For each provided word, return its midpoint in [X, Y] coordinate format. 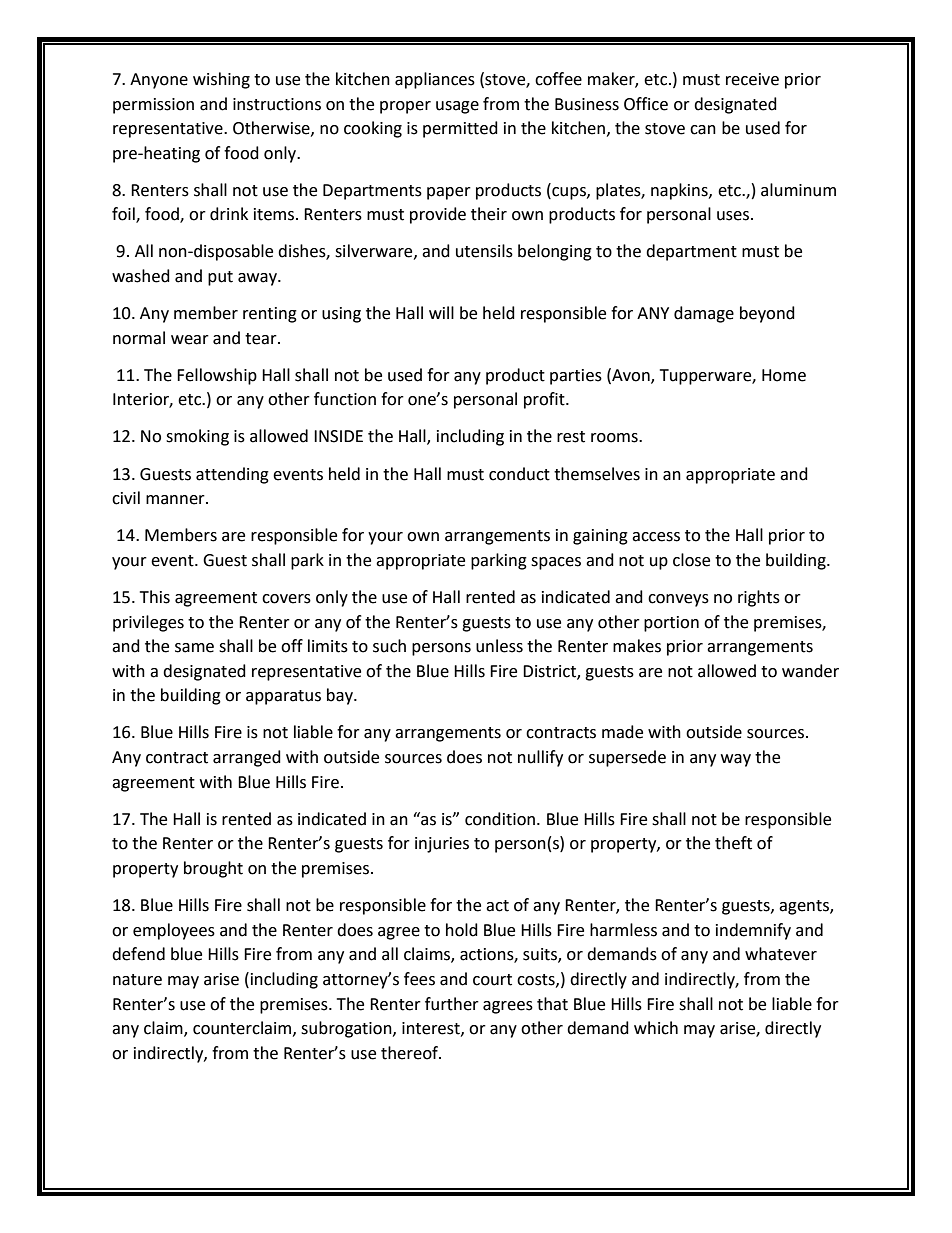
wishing [221, 80]
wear [190, 340]
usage [457, 107]
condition [500, 819]
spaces [556, 563]
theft [733, 843]
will [441, 312]
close [691, 560]
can [703, 130]
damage [704, 314]
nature [137, 980]
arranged [247, 758]
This [155, 597]
